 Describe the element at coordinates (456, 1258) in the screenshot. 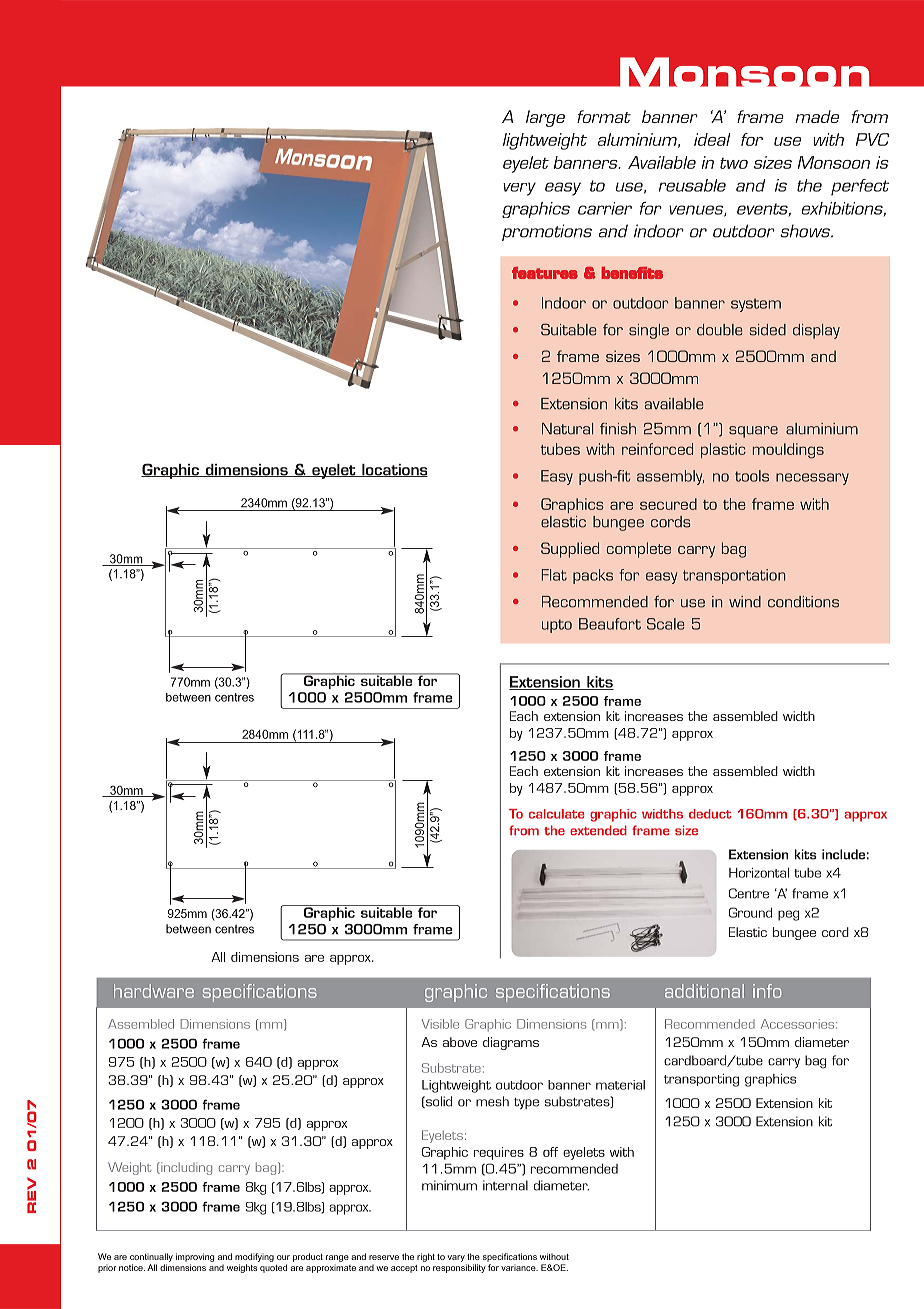

I see `vary` at that location.
